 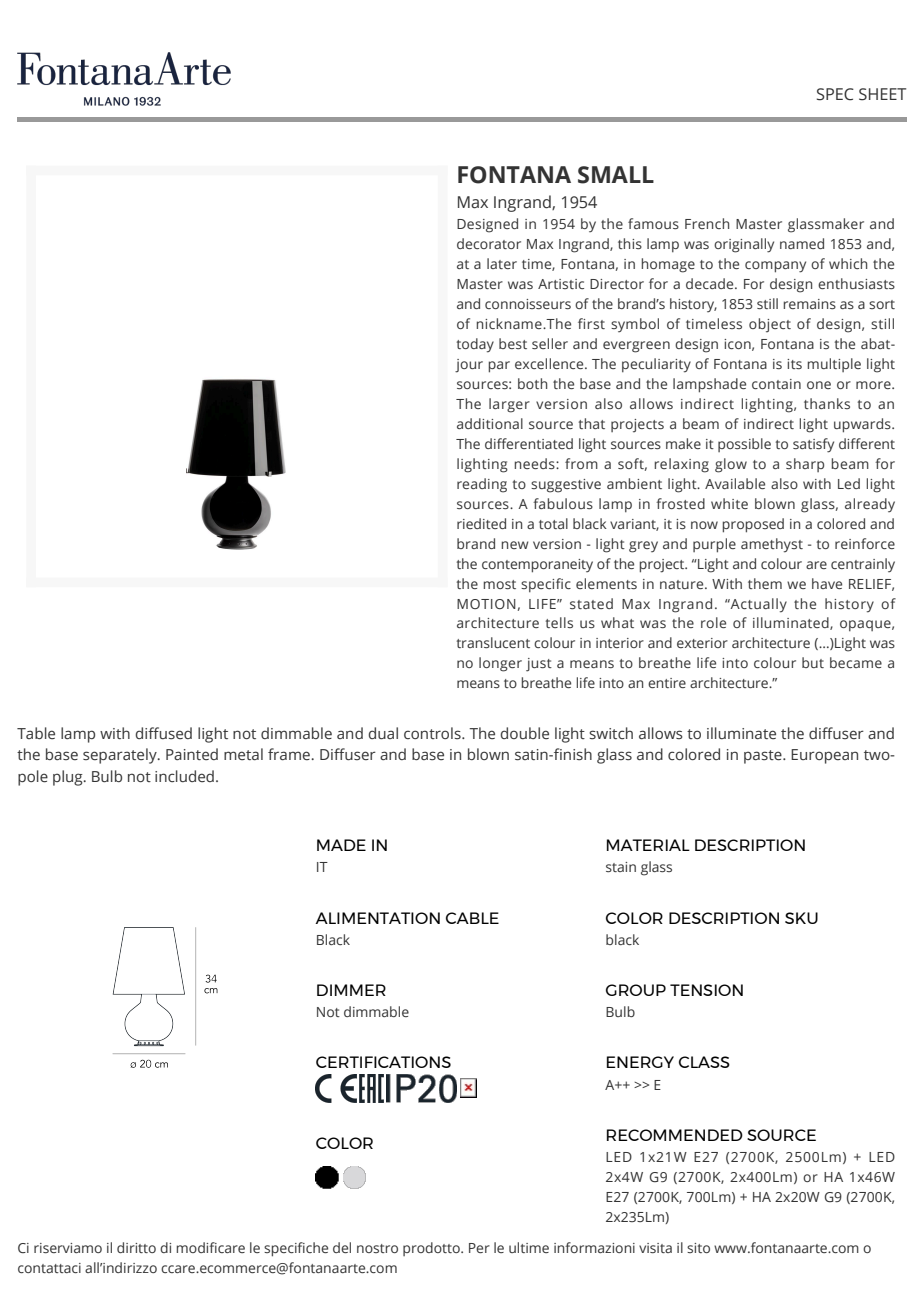 What do you see at coordinates (882, 94) in the document?
I see `SHEET` at bounding box center [882, 94].
